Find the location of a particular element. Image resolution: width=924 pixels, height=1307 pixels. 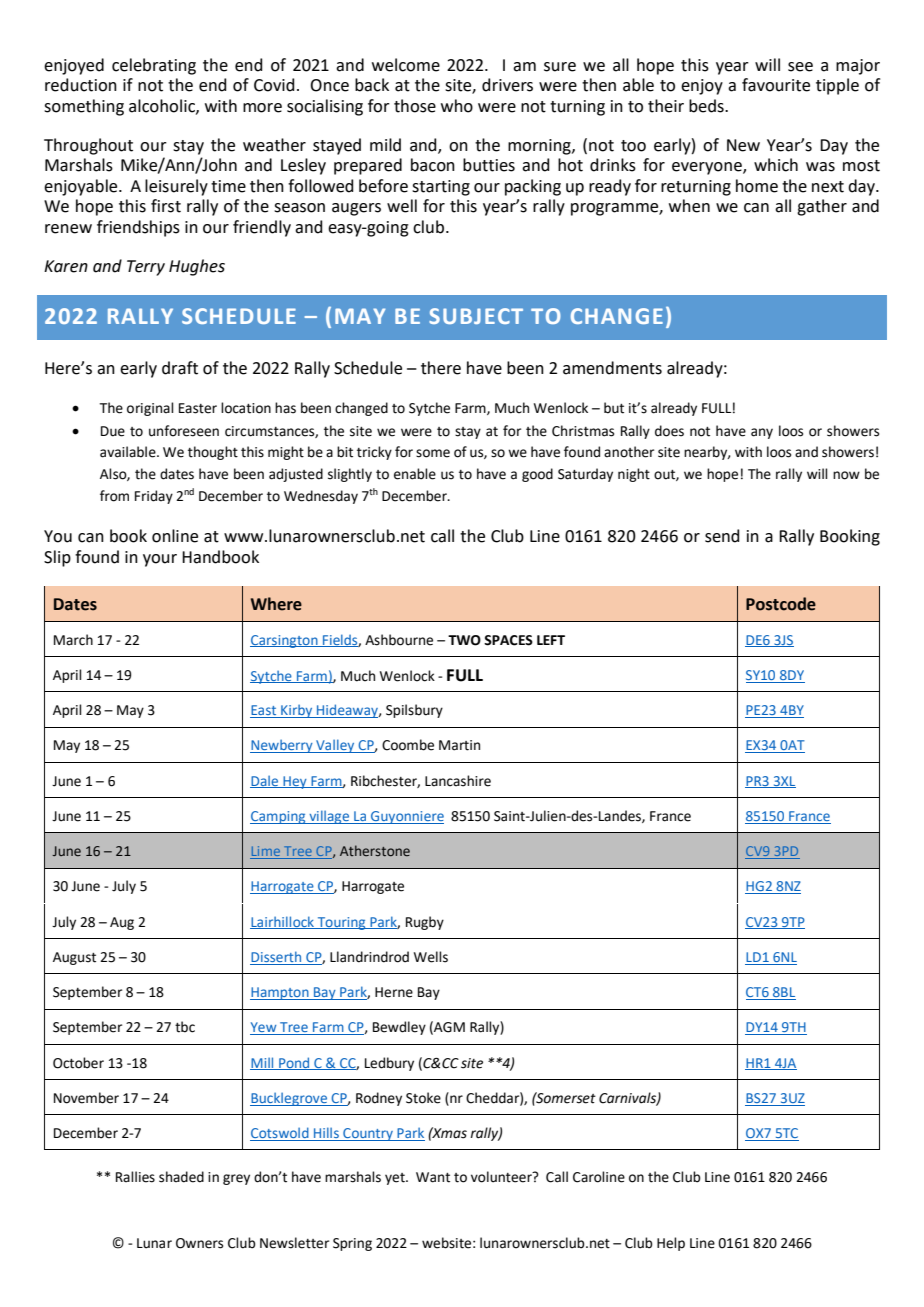

good is located at coordinates (537, 475).
